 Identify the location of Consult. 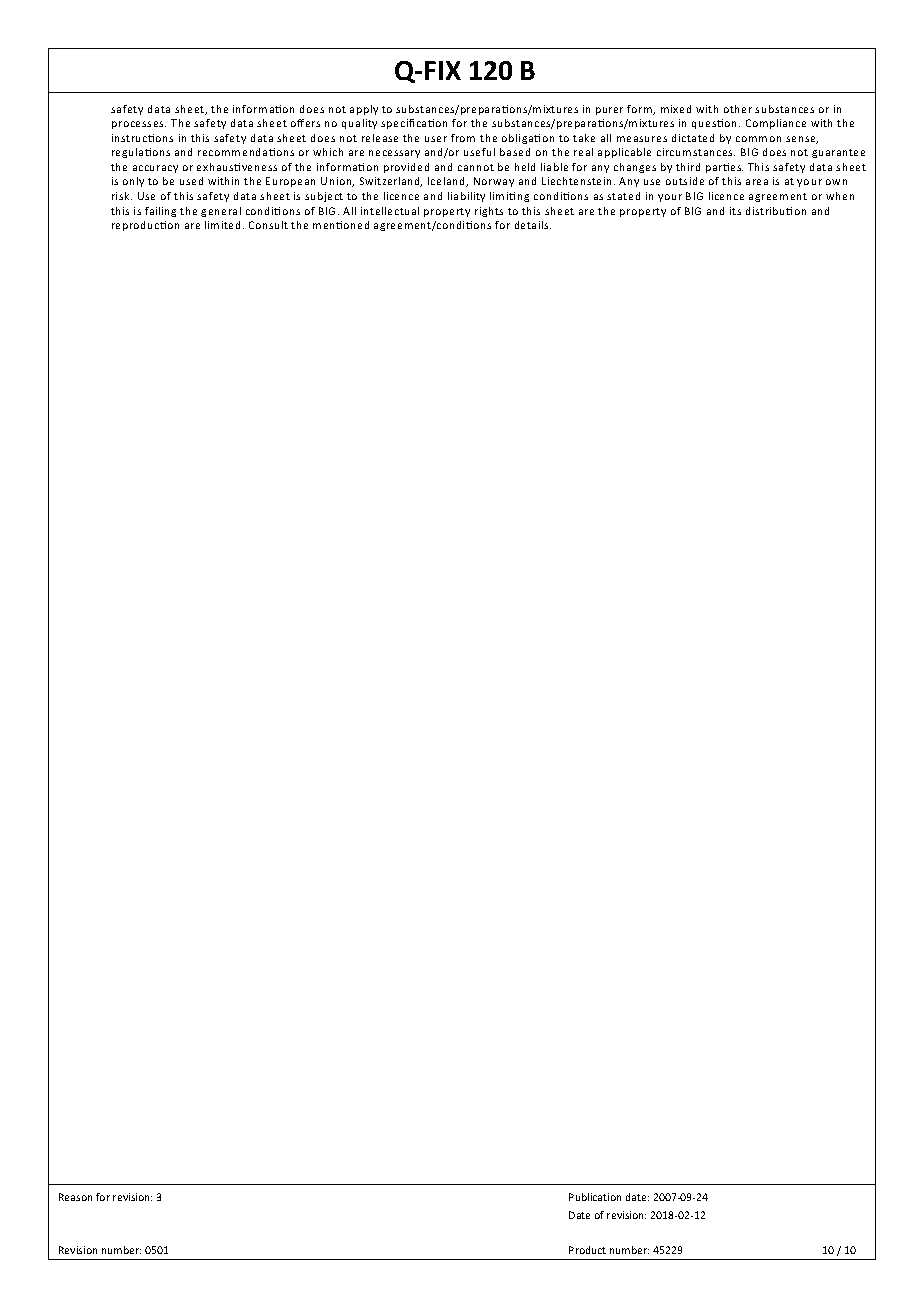
(268, 225).
